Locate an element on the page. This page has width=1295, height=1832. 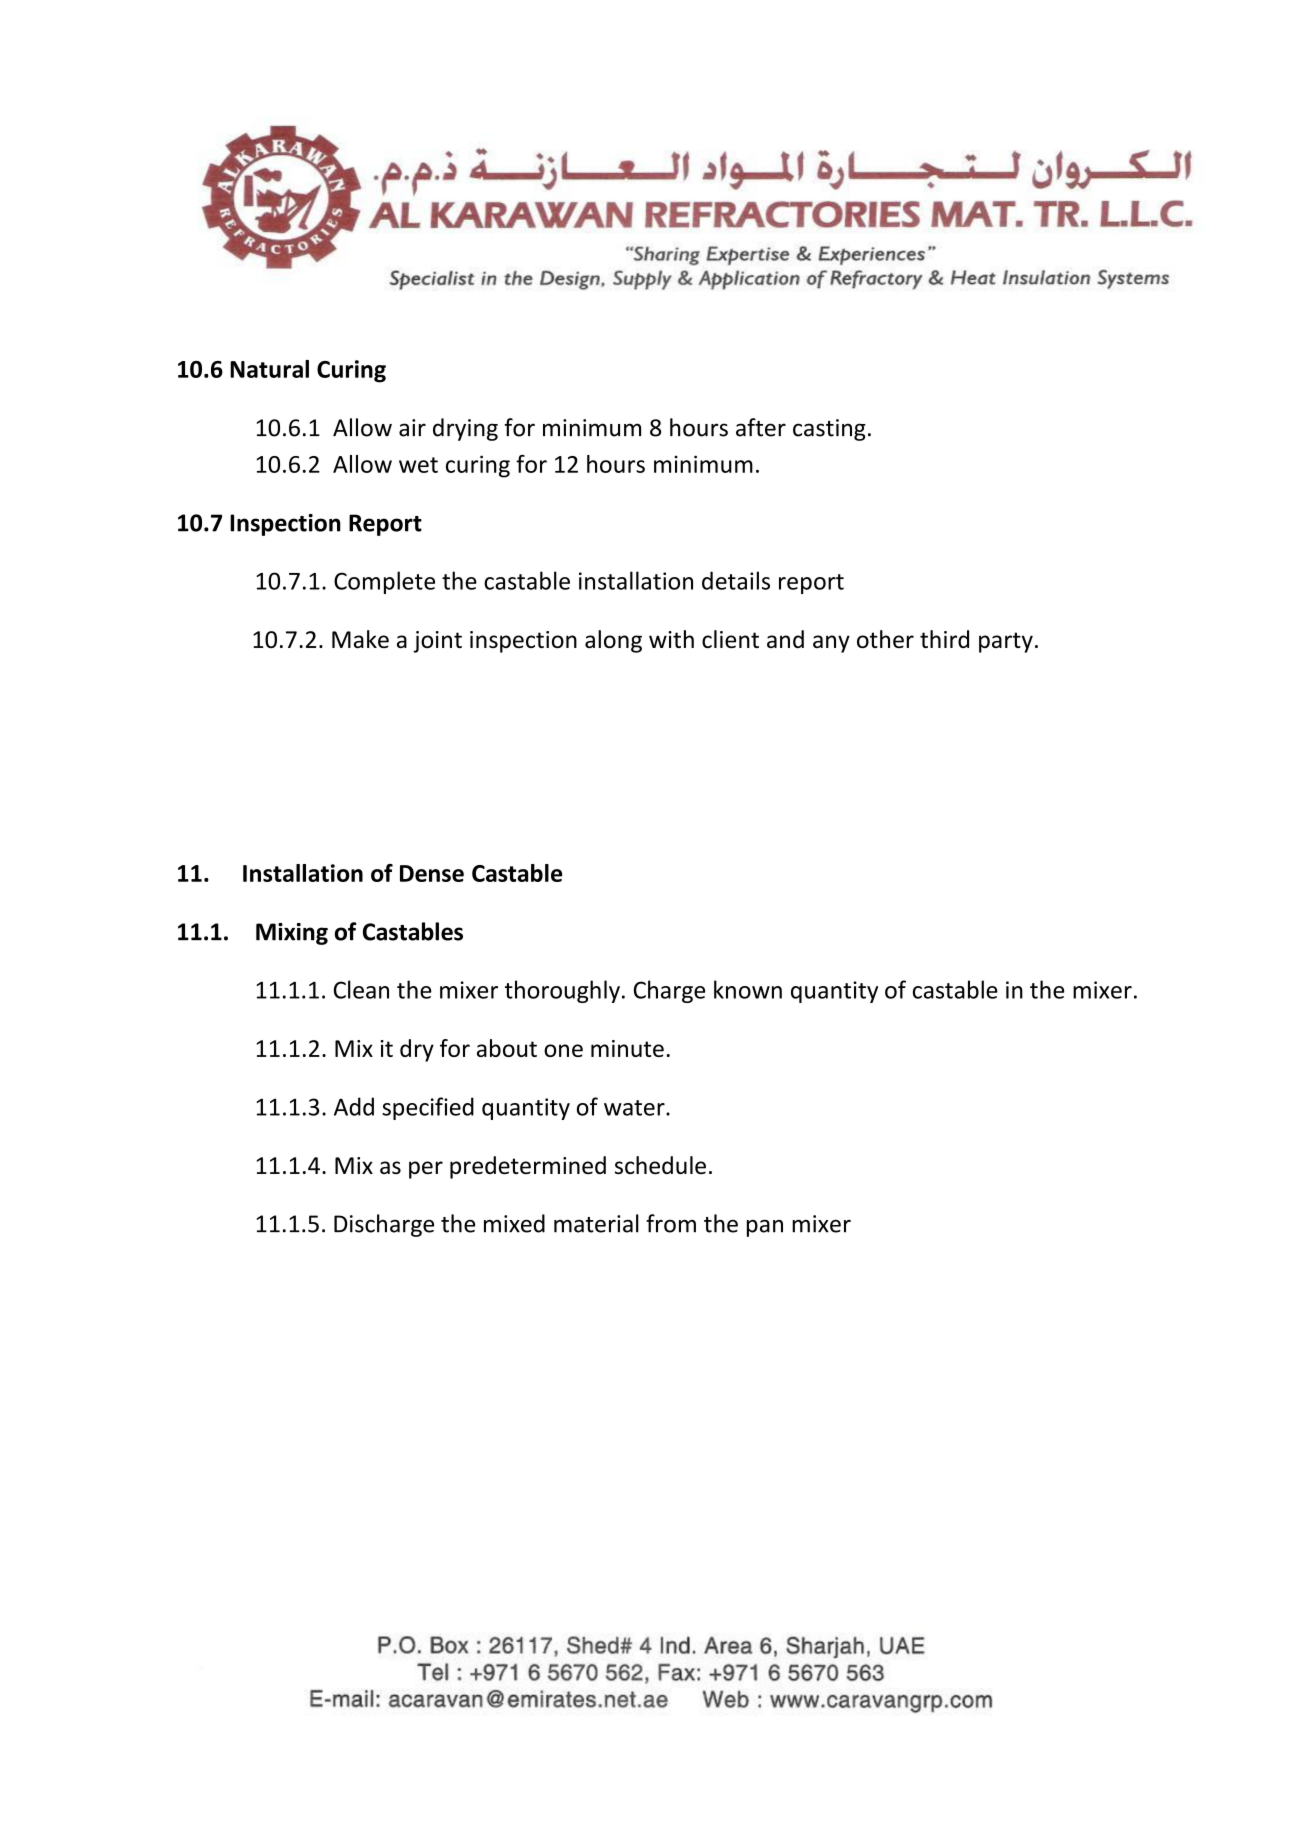
air is located at coordinates (412, 428).
